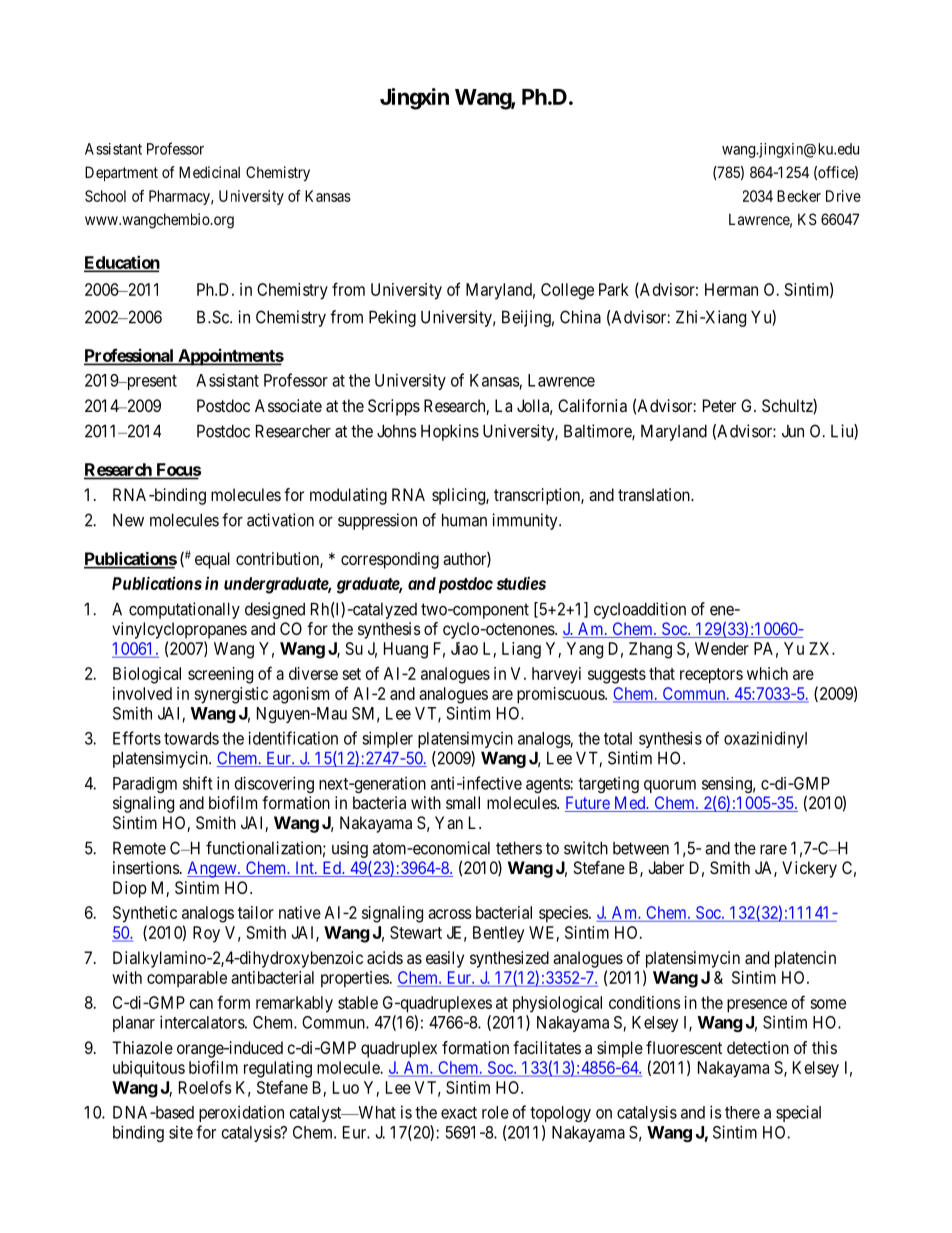 The image size is (952, 1233). I want to click on Jiao, so click(464, 648).
